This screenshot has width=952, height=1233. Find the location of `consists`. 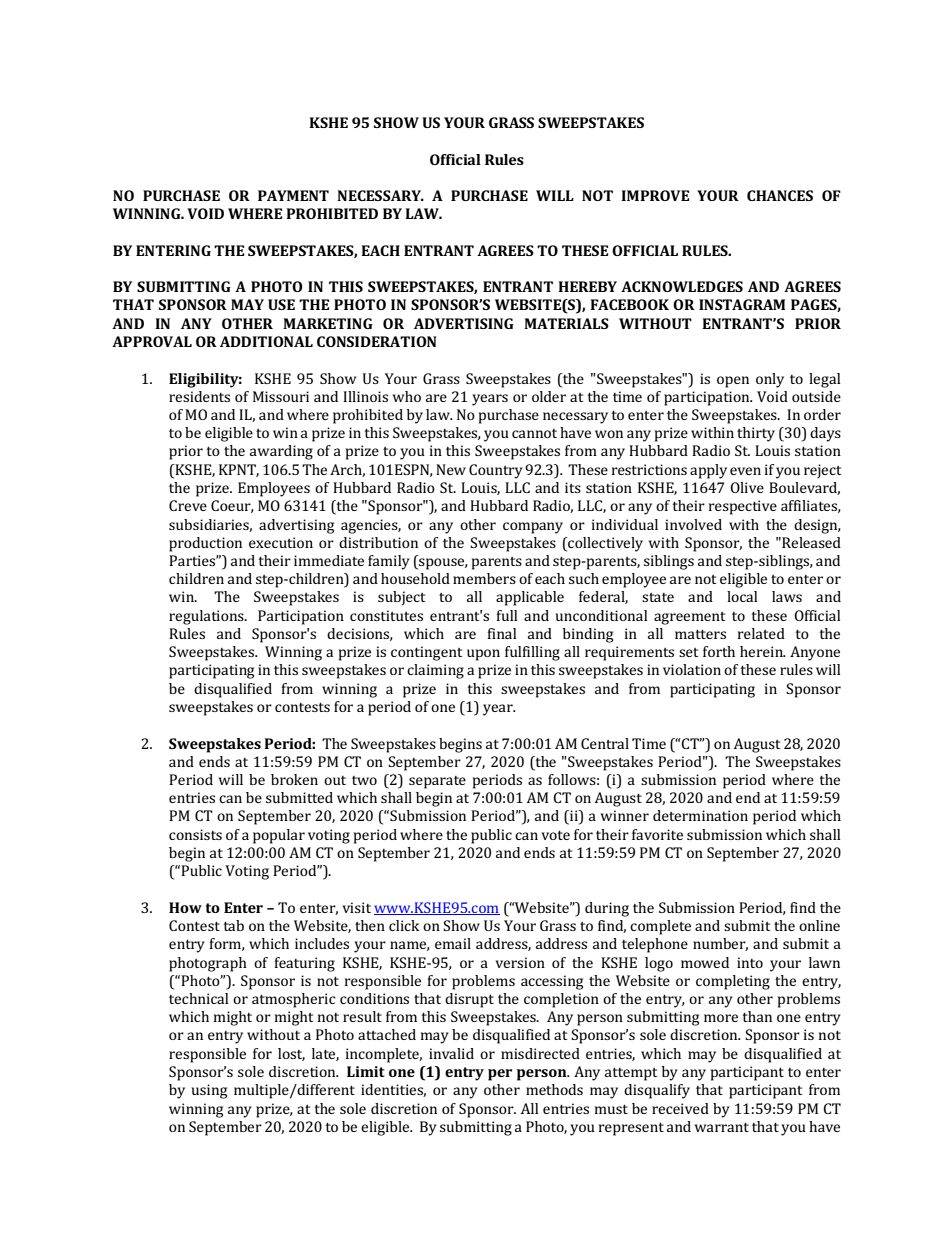

consists is located at coordinates (195, 834).
